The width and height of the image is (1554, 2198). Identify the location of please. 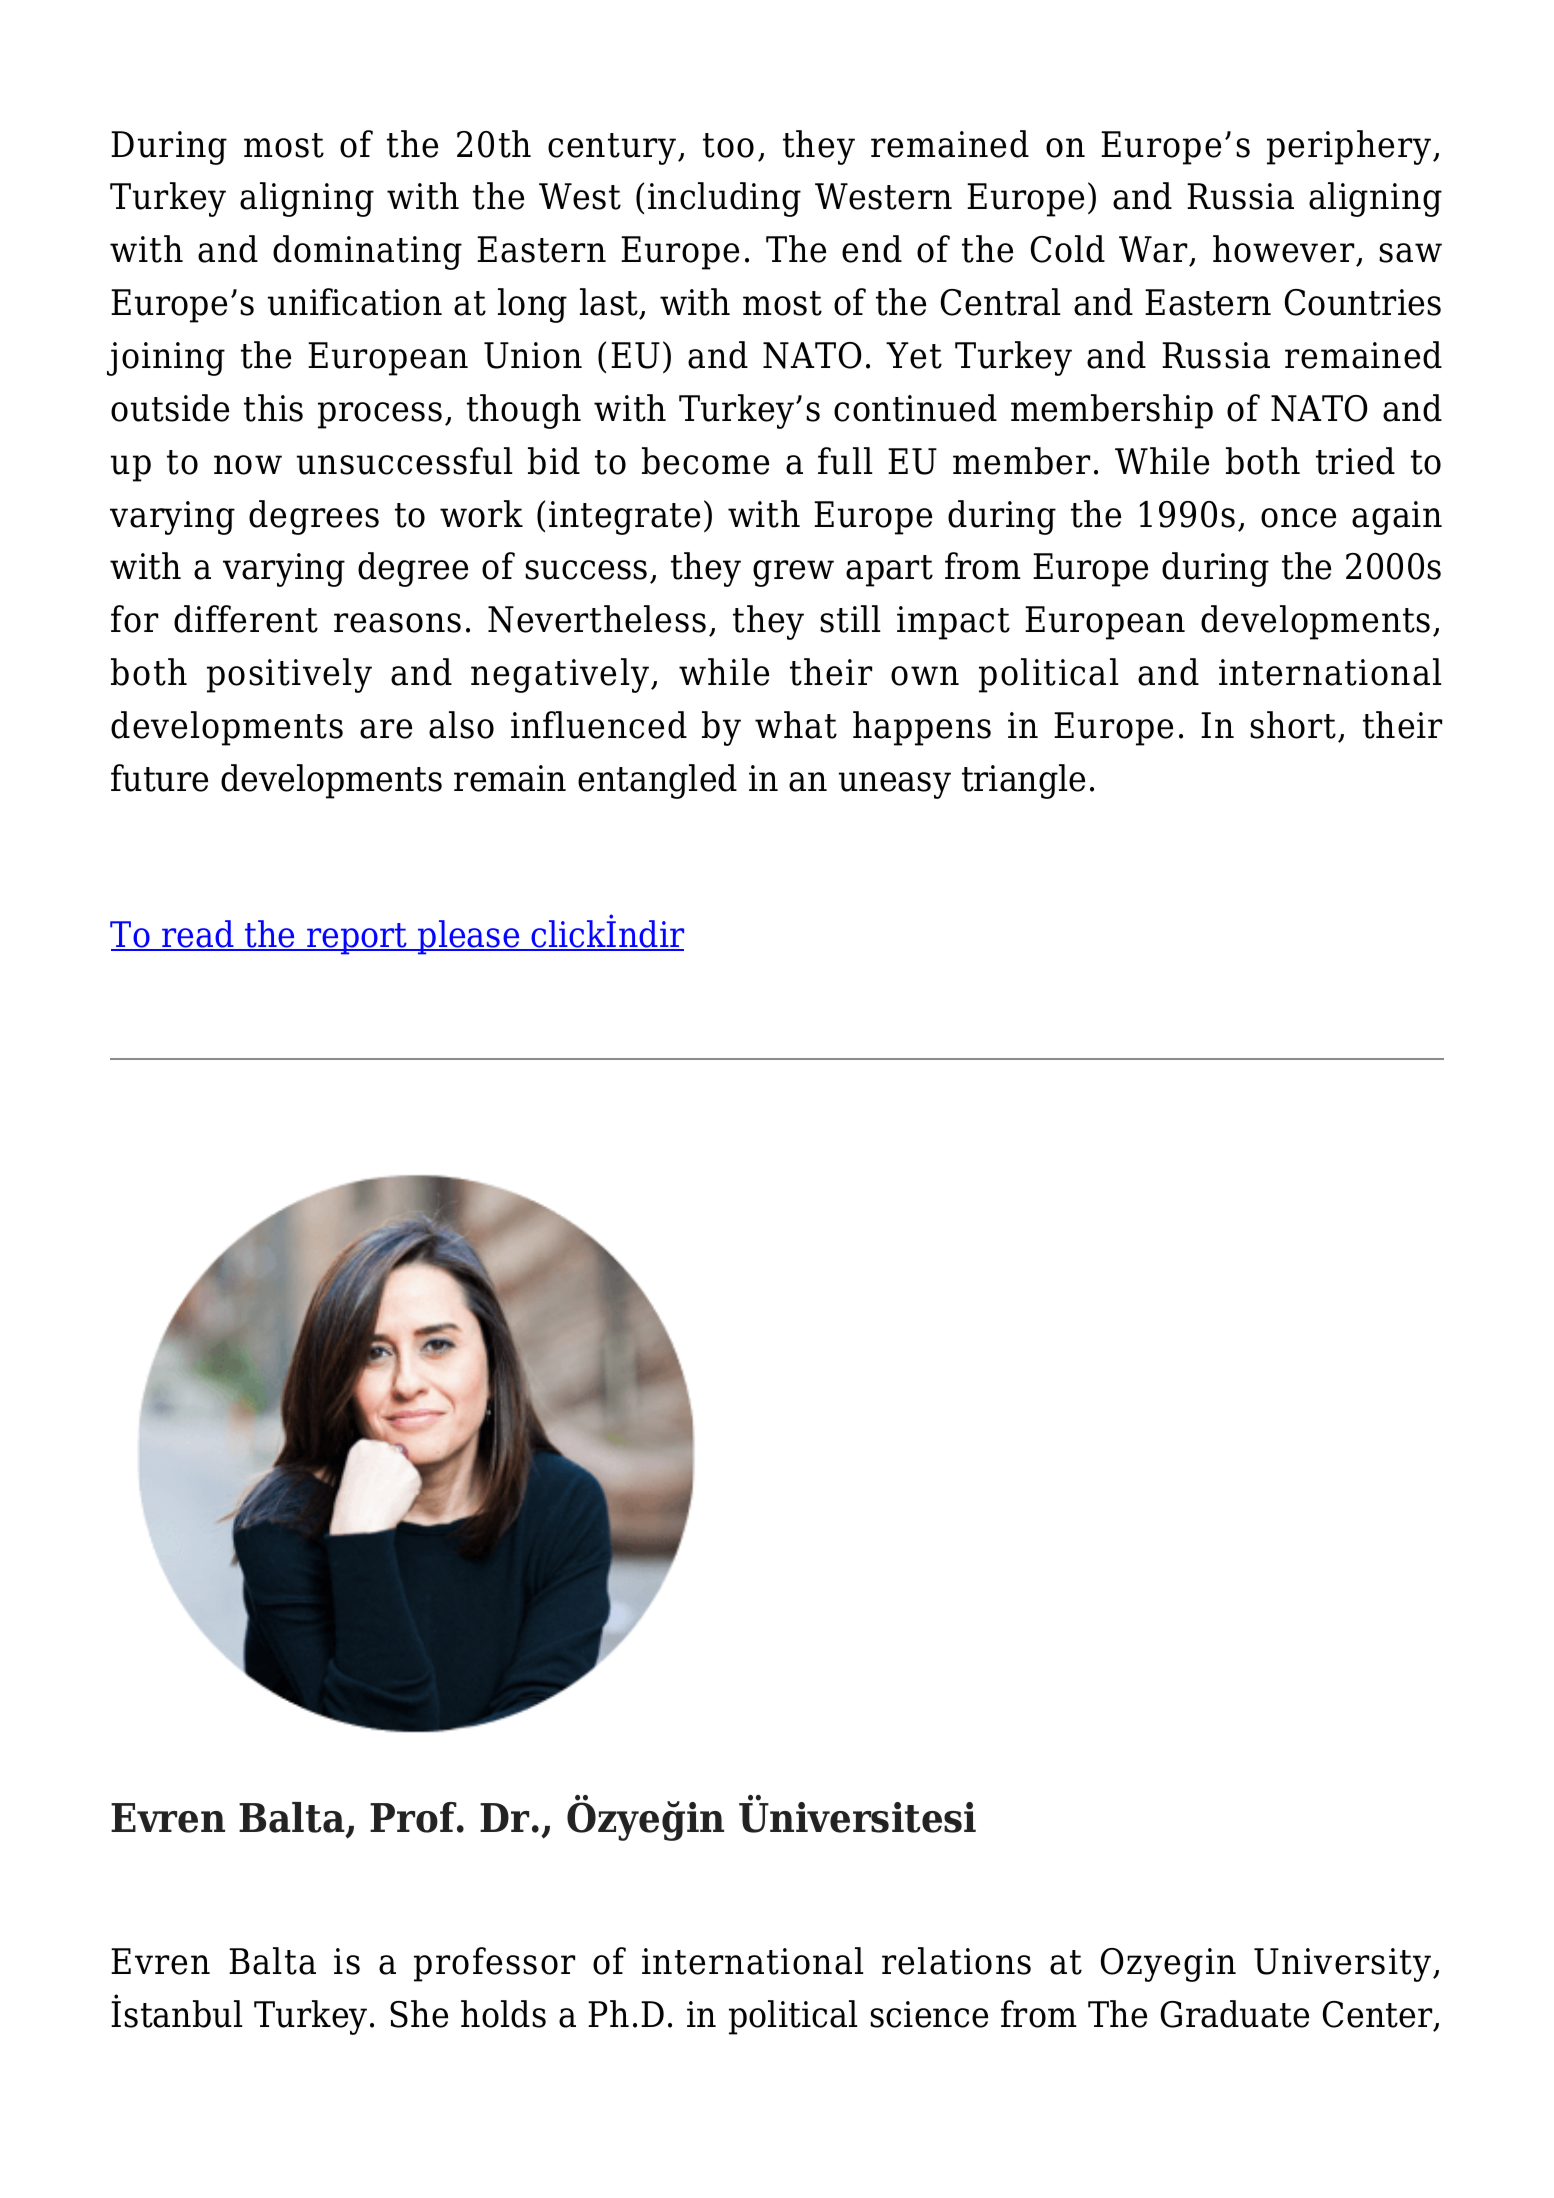
(469, 937).
